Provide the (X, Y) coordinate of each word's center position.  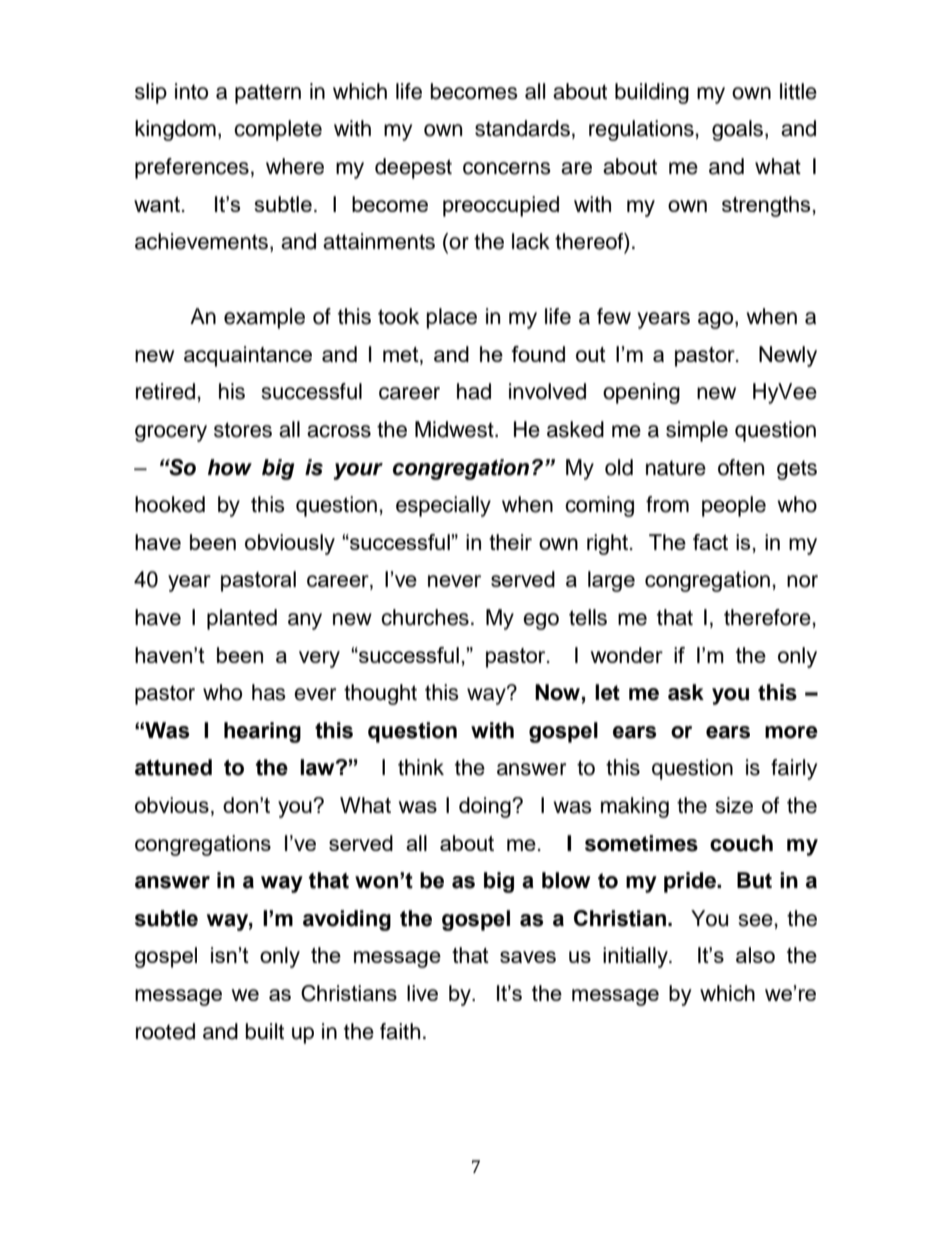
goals (737, 130)
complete (278, 130)
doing (486, 807)
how (230, 467)
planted (242, 619)
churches (425, 617)
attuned (173, 767)
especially (443, 506)
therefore (768, 617)
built (265, 1031)
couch (741, 843)
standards (522, 128)
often (741, 467)
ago (717, 320)
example (264, 318)
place (452, 318)
